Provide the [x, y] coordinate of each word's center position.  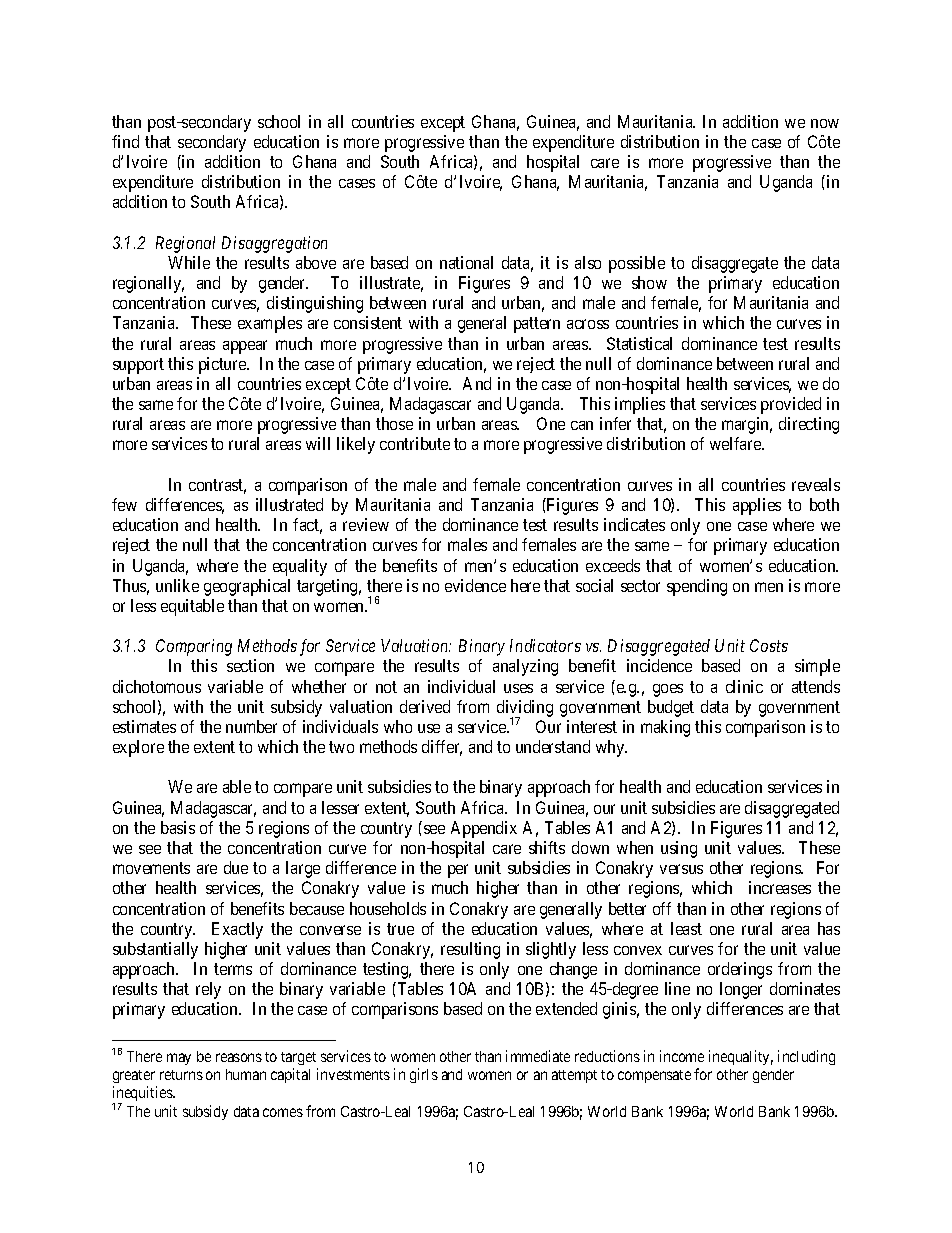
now [825, 123]
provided [791, 405]
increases [780, 887]
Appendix [484, 829]
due [236, 867]
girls [424, 1075]
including [806, 1057]
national [466, 262]
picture [223, 365]
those [394, 423]
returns [181, 1075]
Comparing [194, 647]
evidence [475, 585]
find [125, 141]
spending [697, 587]
